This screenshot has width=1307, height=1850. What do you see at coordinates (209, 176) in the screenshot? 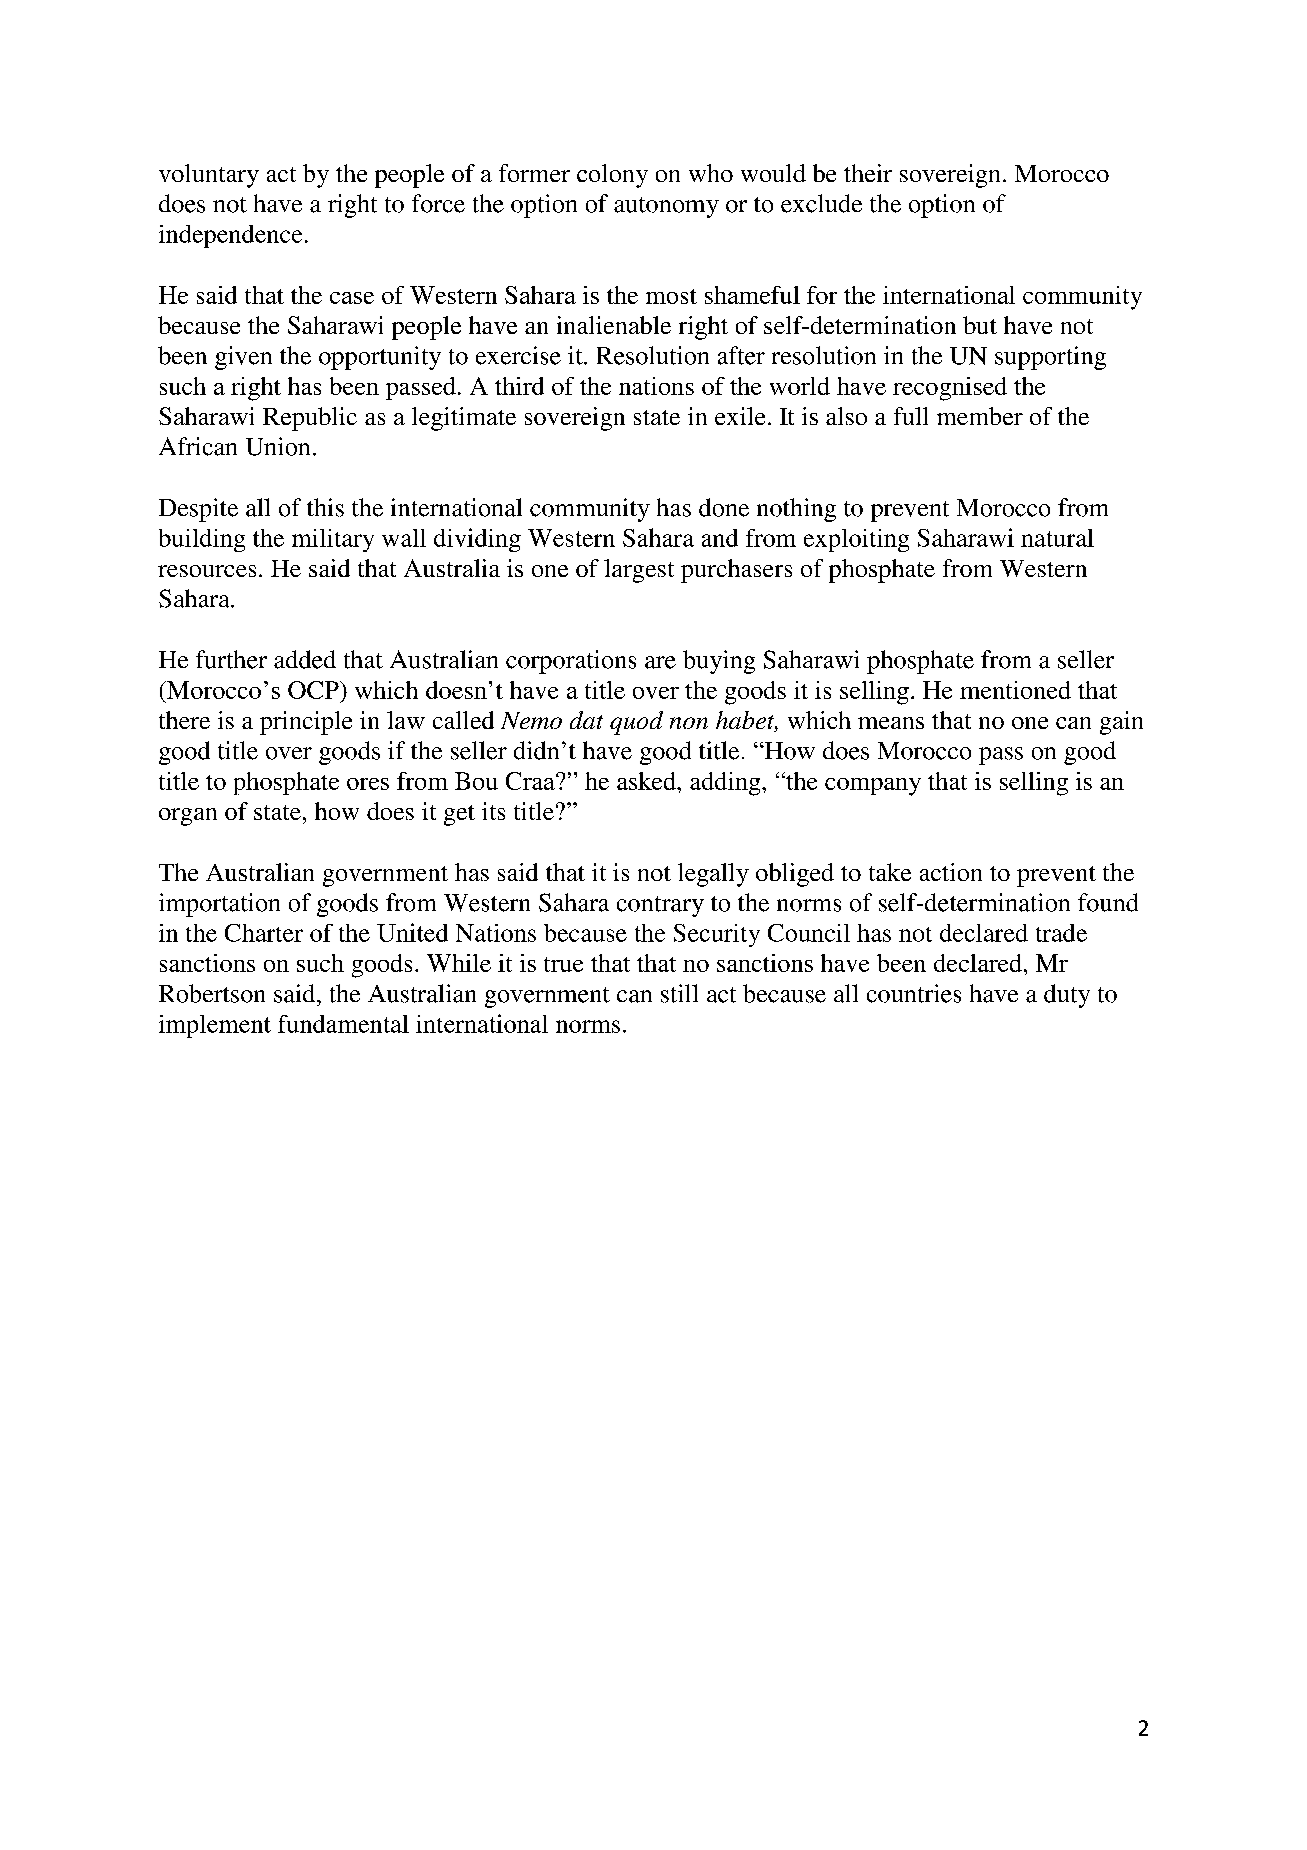
I see `voluntary` at bounding box center [209, 176].
